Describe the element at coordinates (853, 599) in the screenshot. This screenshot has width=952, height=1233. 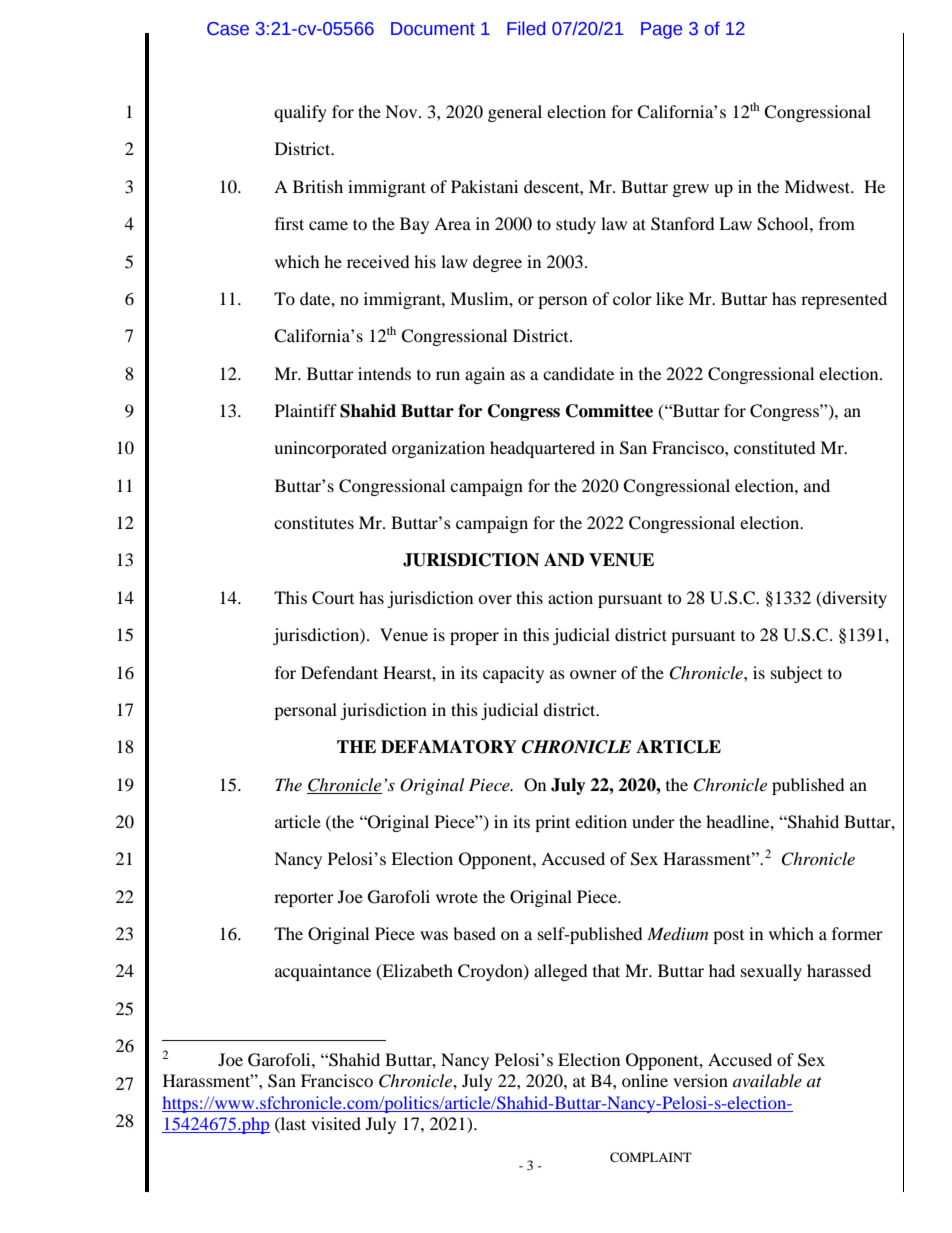
I see `diversity` at that location.
